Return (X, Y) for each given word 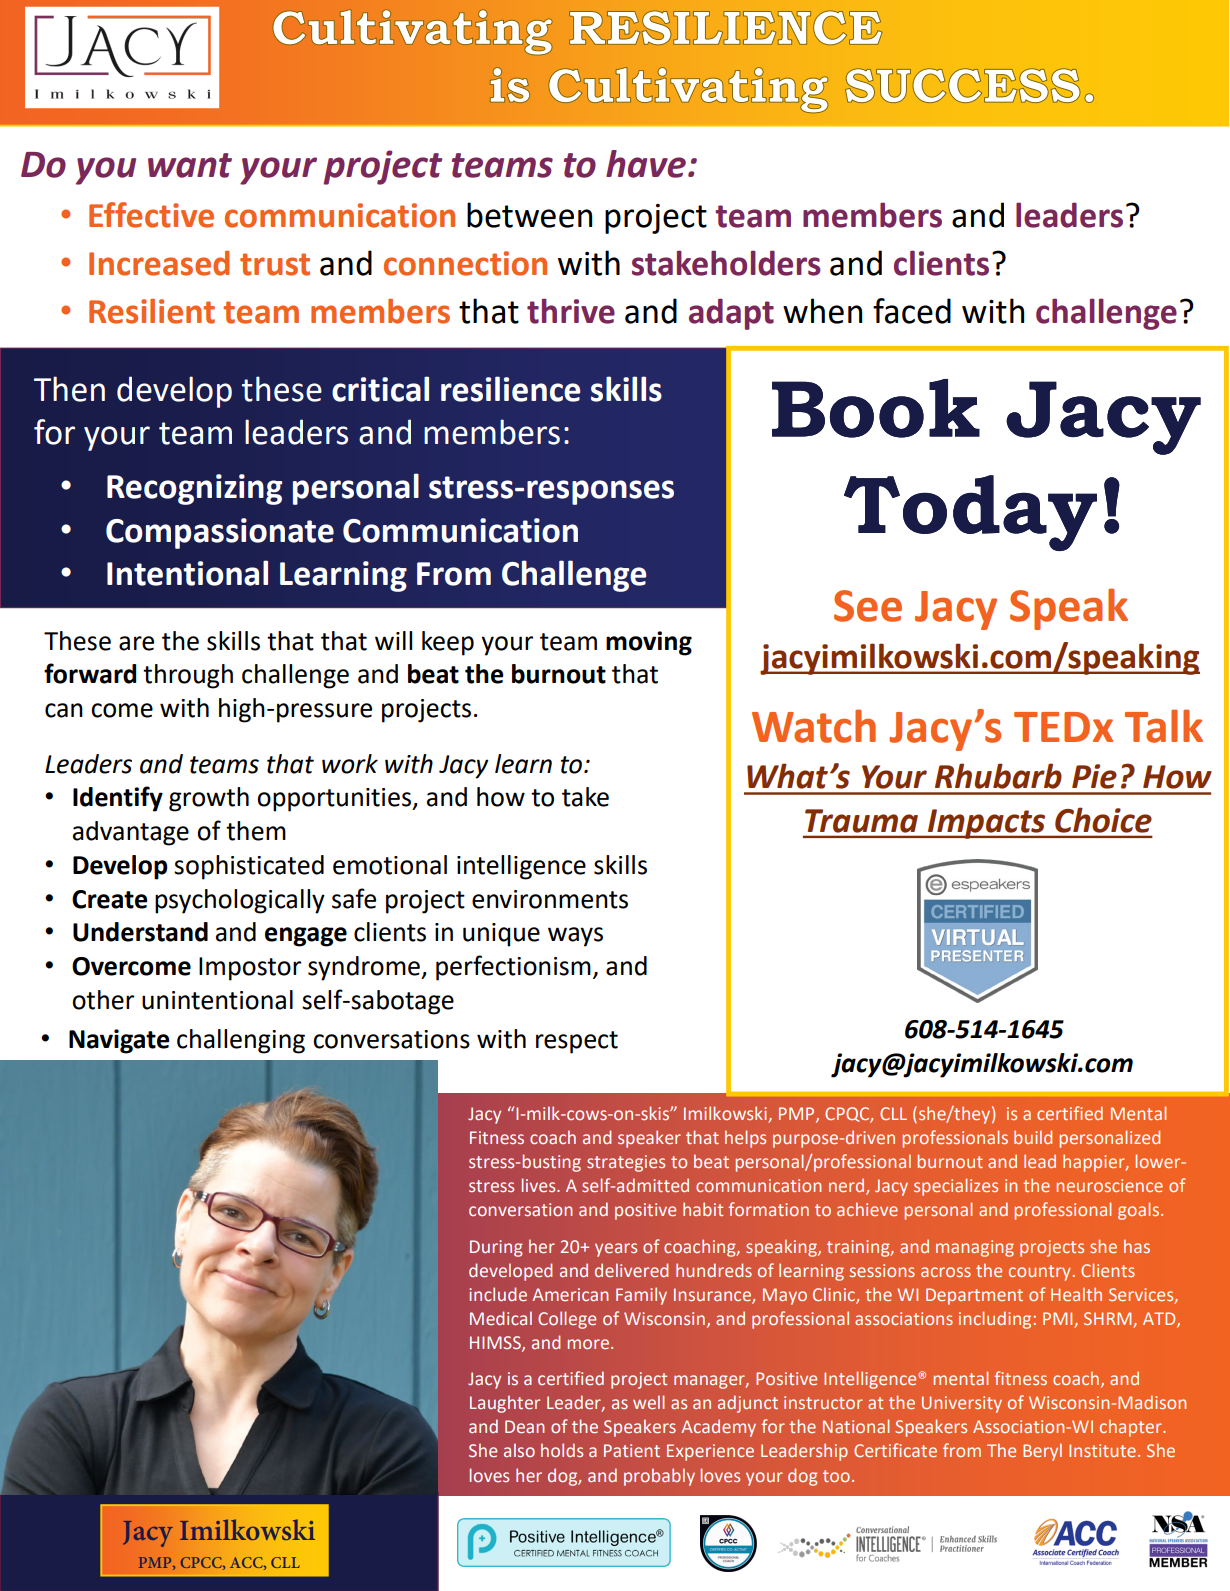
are (136, 643)
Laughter (505, 1404)
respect (577, 1042)
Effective (151, 215)
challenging (241, 1041)
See (868, 606)
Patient (632, 1450)
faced (912, 311)
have (646, 164)
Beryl (1042, 1452)
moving (649, 643)
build (1033, 1137)
